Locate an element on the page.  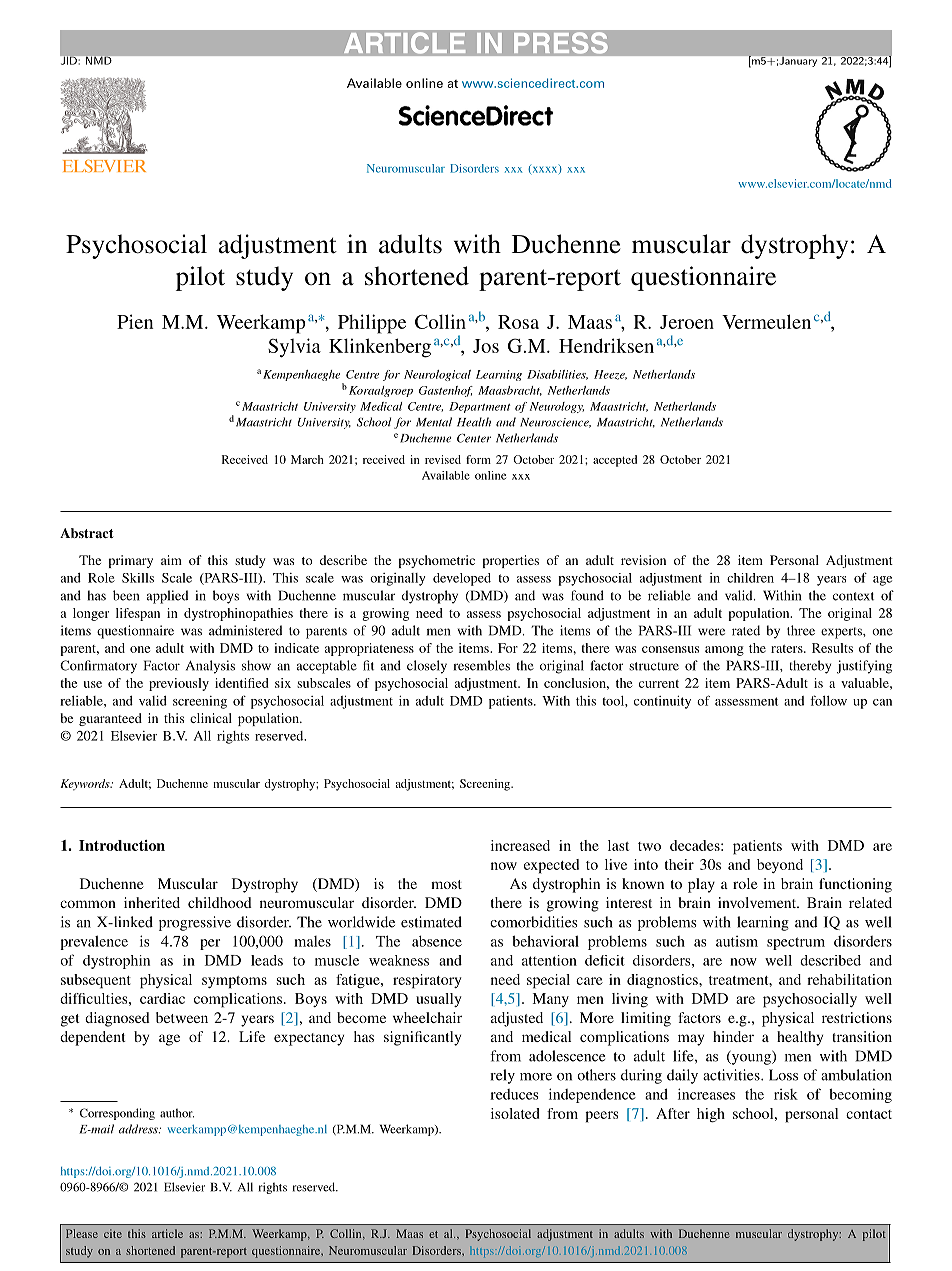
aim is located at coordinates (171, 560).
